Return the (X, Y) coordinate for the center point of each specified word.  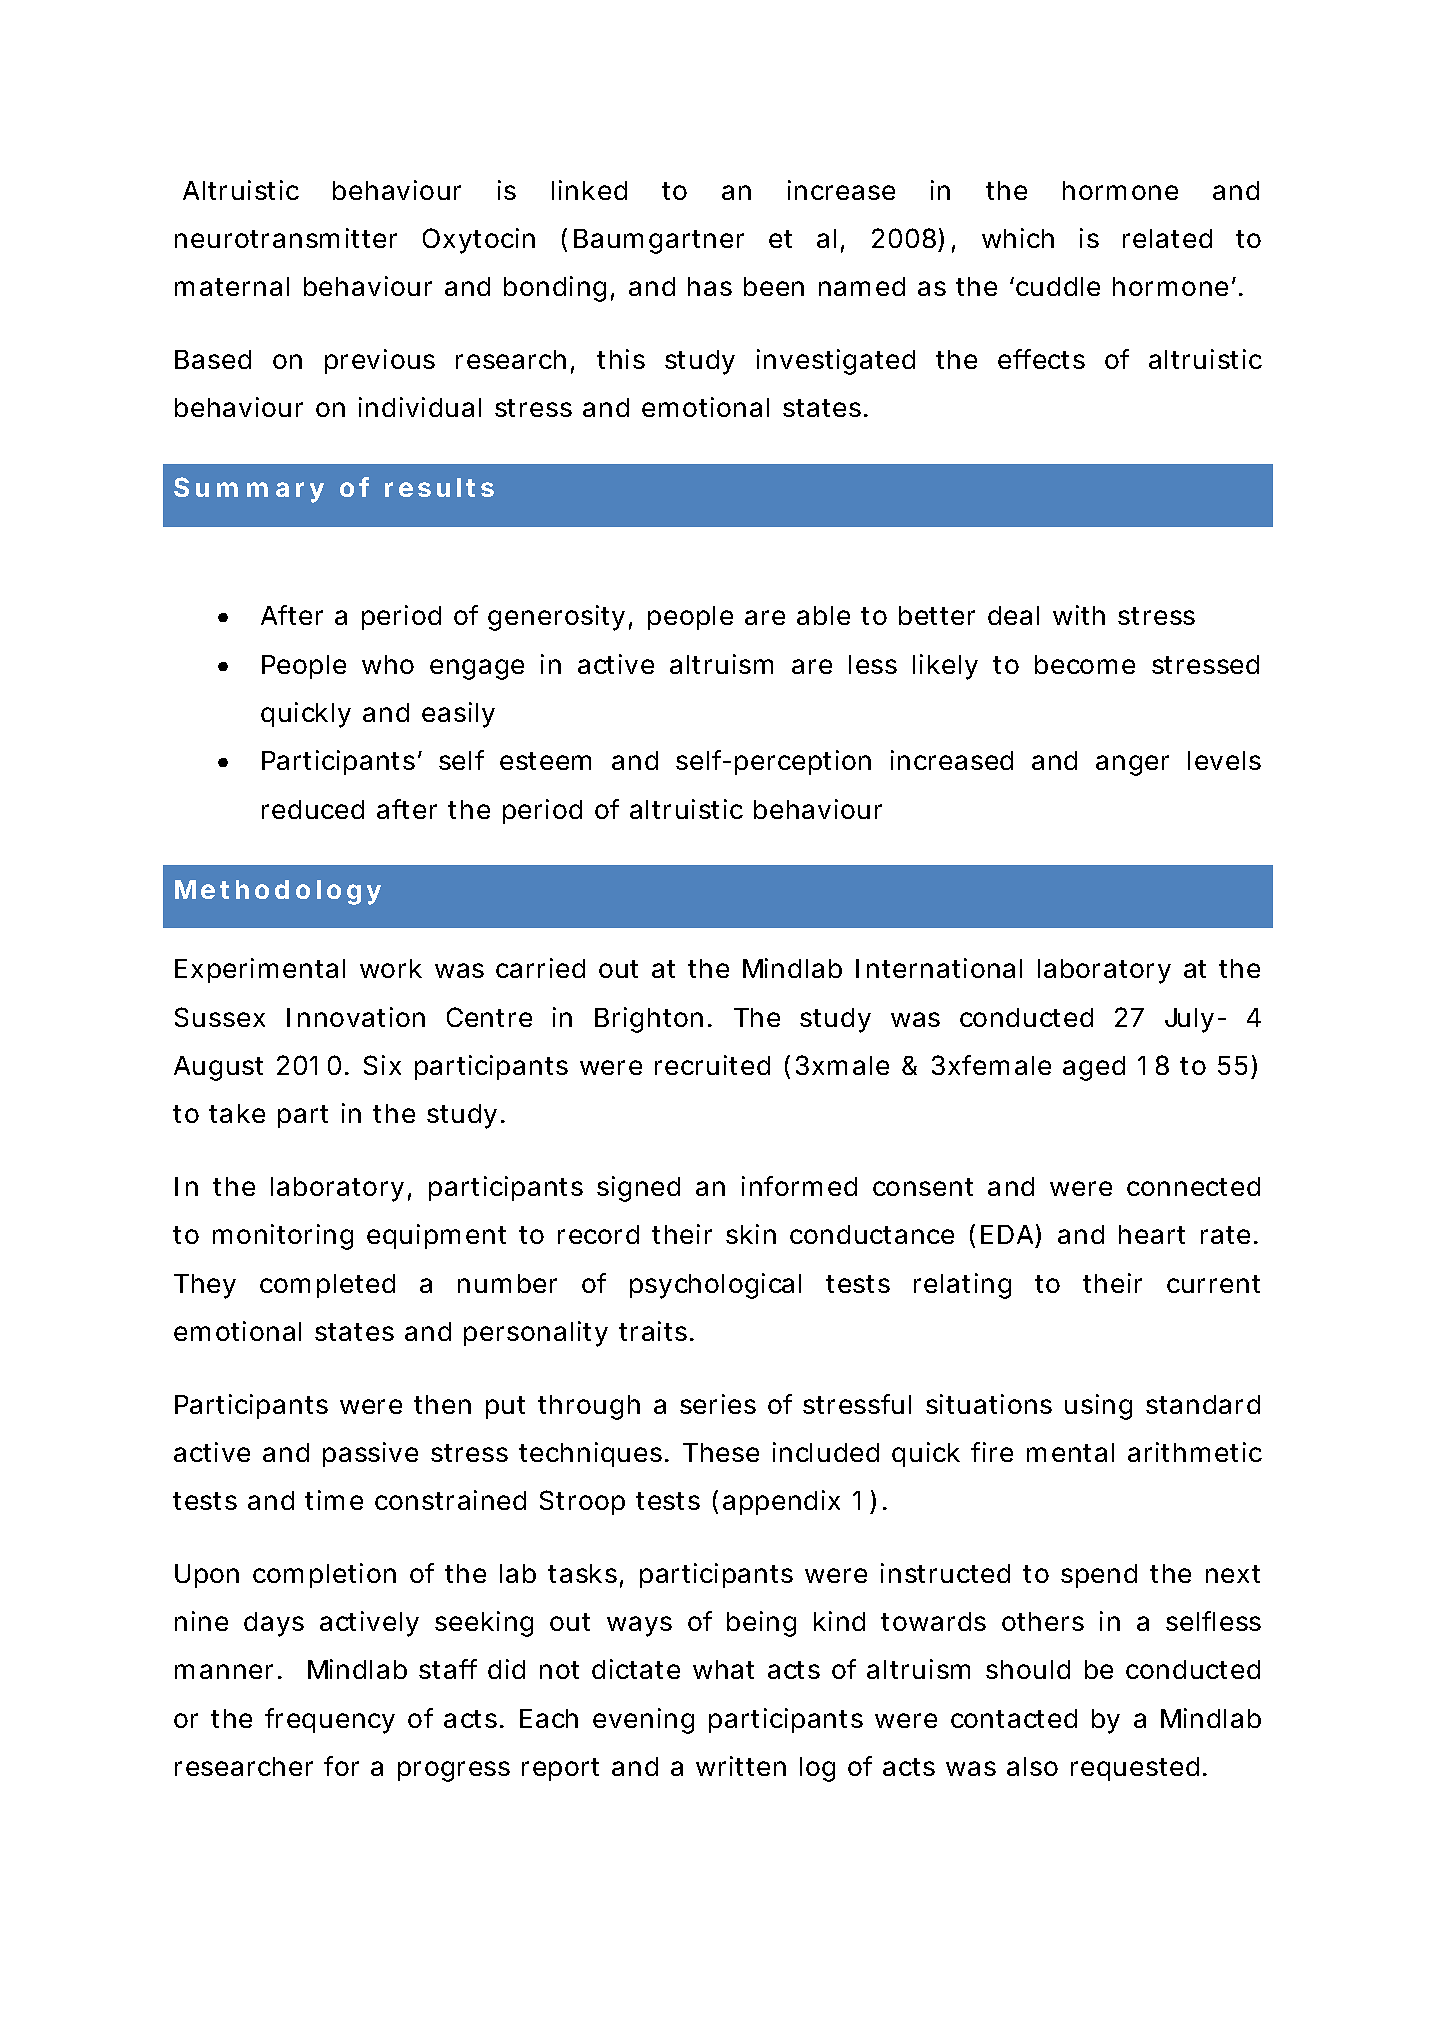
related (1167, 238)
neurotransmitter (286, 238)
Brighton (649, 1020)
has (710, 286)
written (741, 1766)
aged (1094, 1068)
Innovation (356, 1017)
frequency (330, 1721)
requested (1135, 1769)
